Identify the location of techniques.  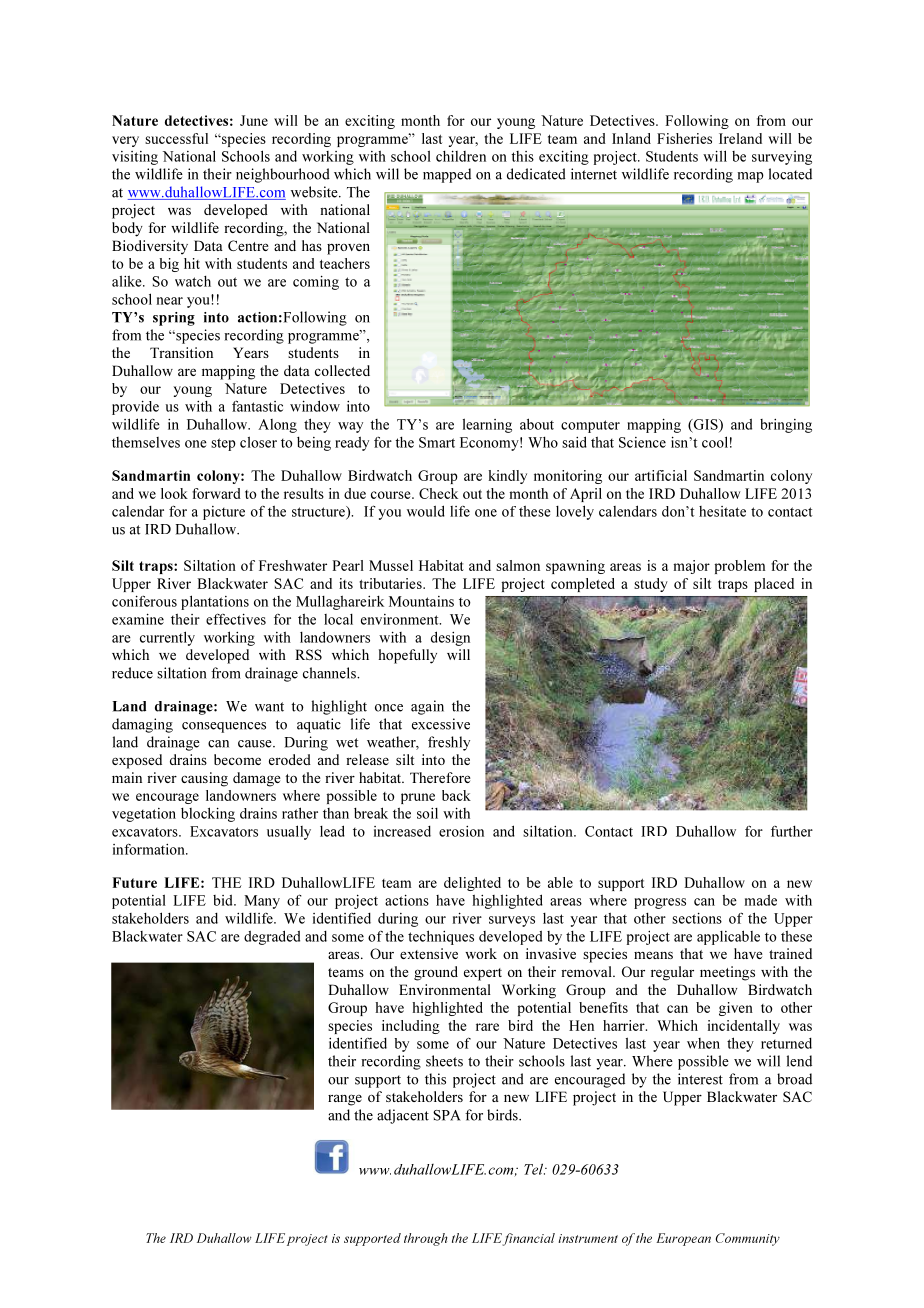
(441, 937).
